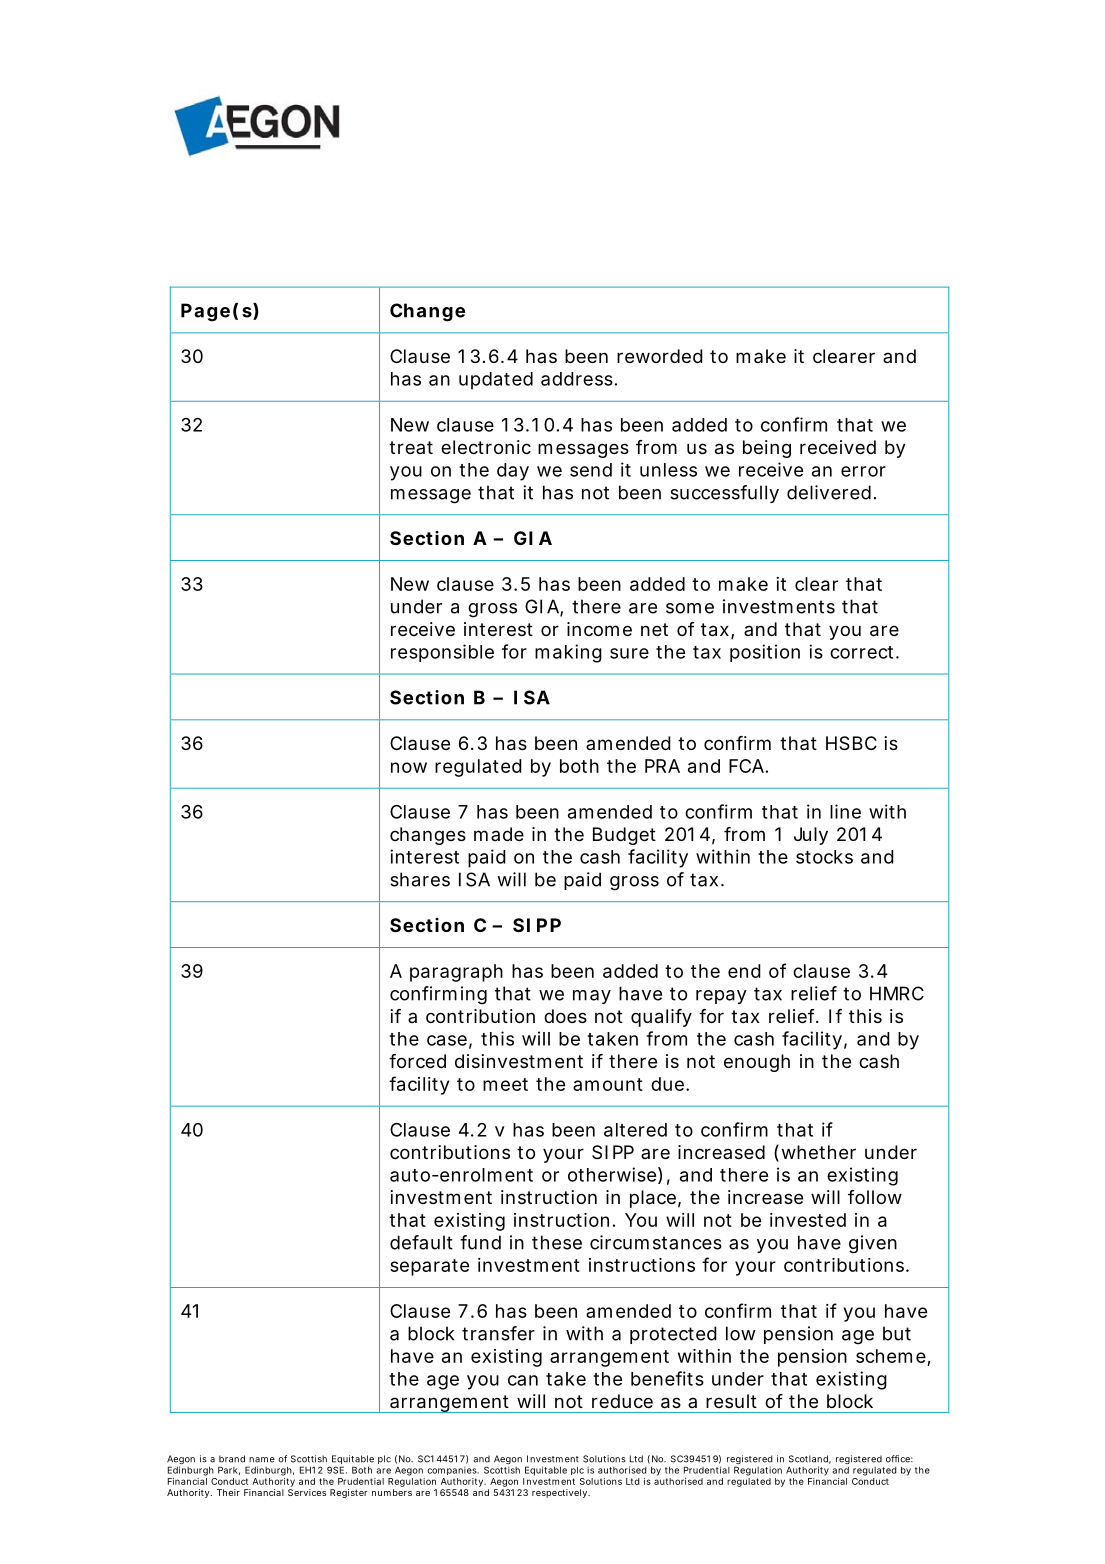  What do you see at coordinates (557, 1242) in the image?
I see `these` at bounding box center [557, 1242].
